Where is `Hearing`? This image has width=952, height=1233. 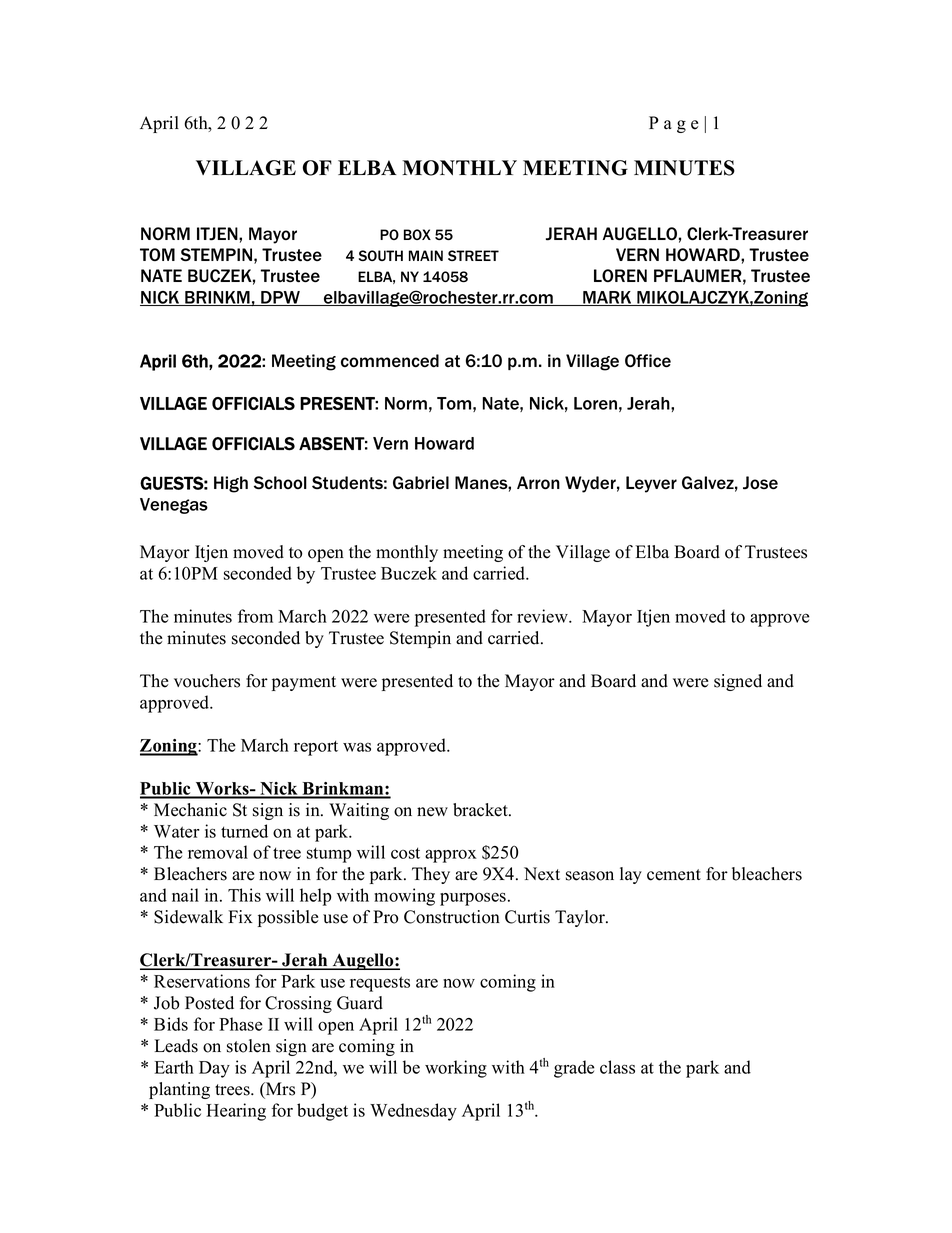 Hearing is located at coordinates (236, 1112).
